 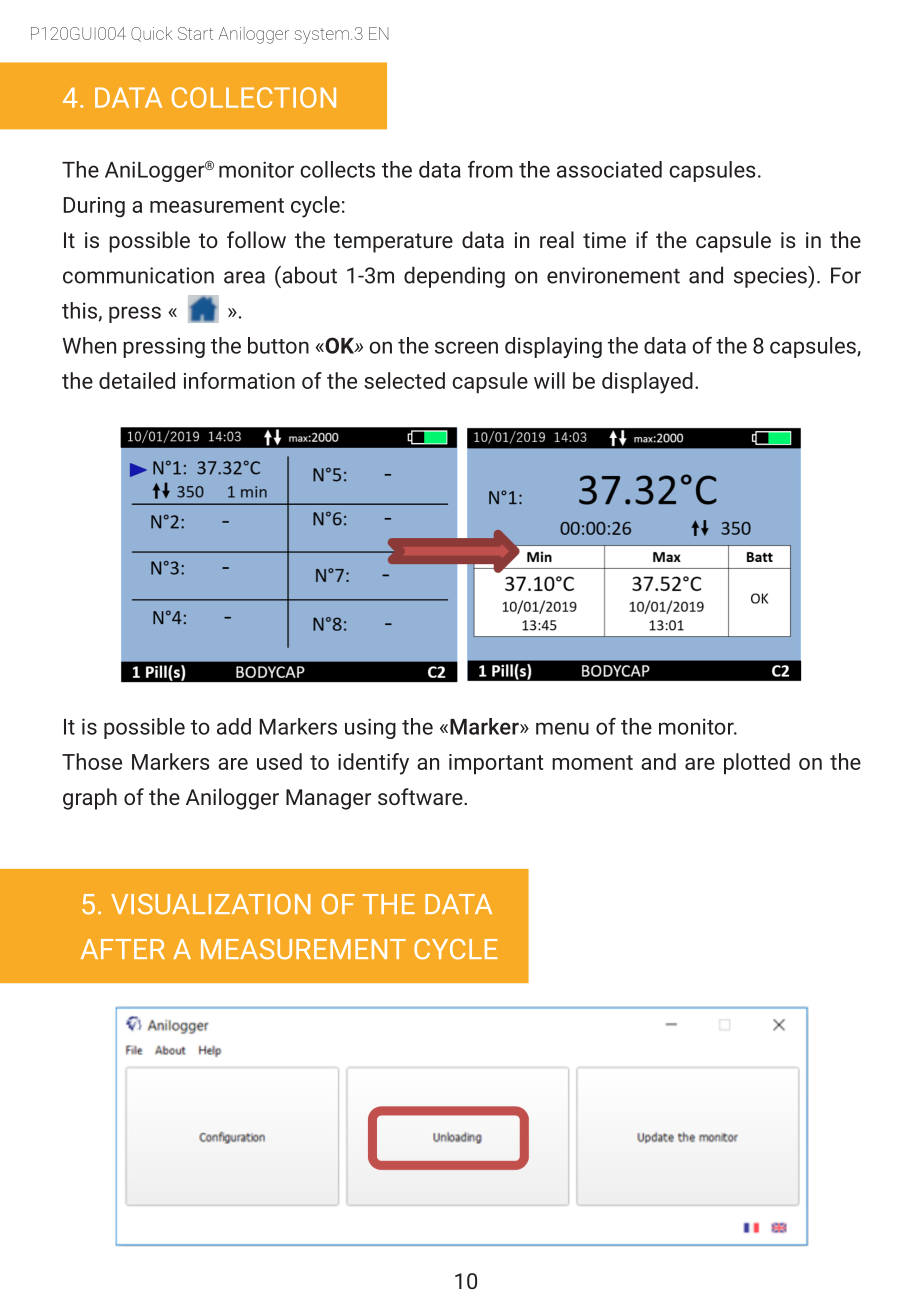 What do you see at coordinates (152, 34) in the screenshot?
I see `Quick` at bounding box center [152, 34].
